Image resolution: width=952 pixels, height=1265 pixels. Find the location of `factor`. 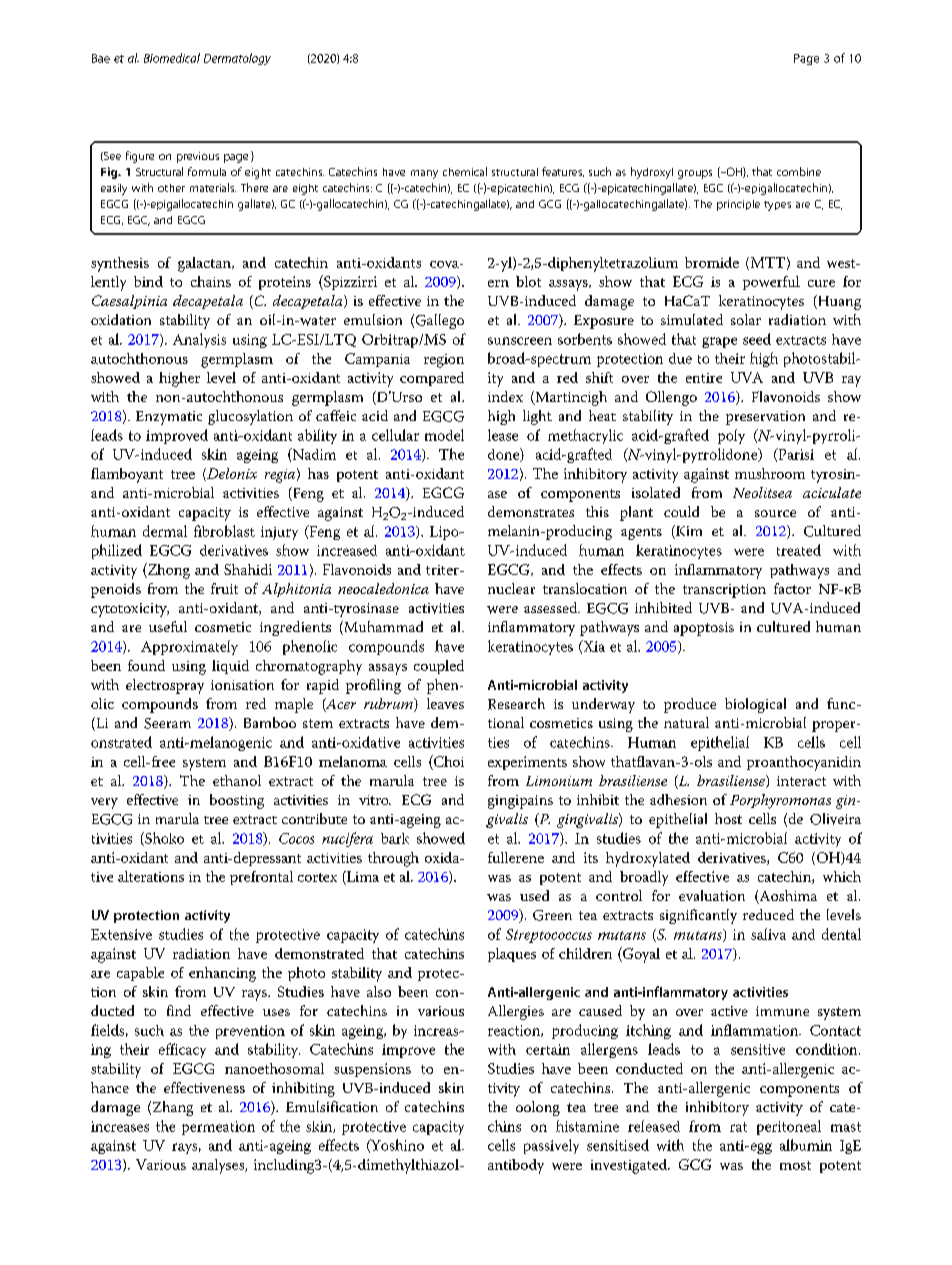

factor is located at coordinates (792, 588).
